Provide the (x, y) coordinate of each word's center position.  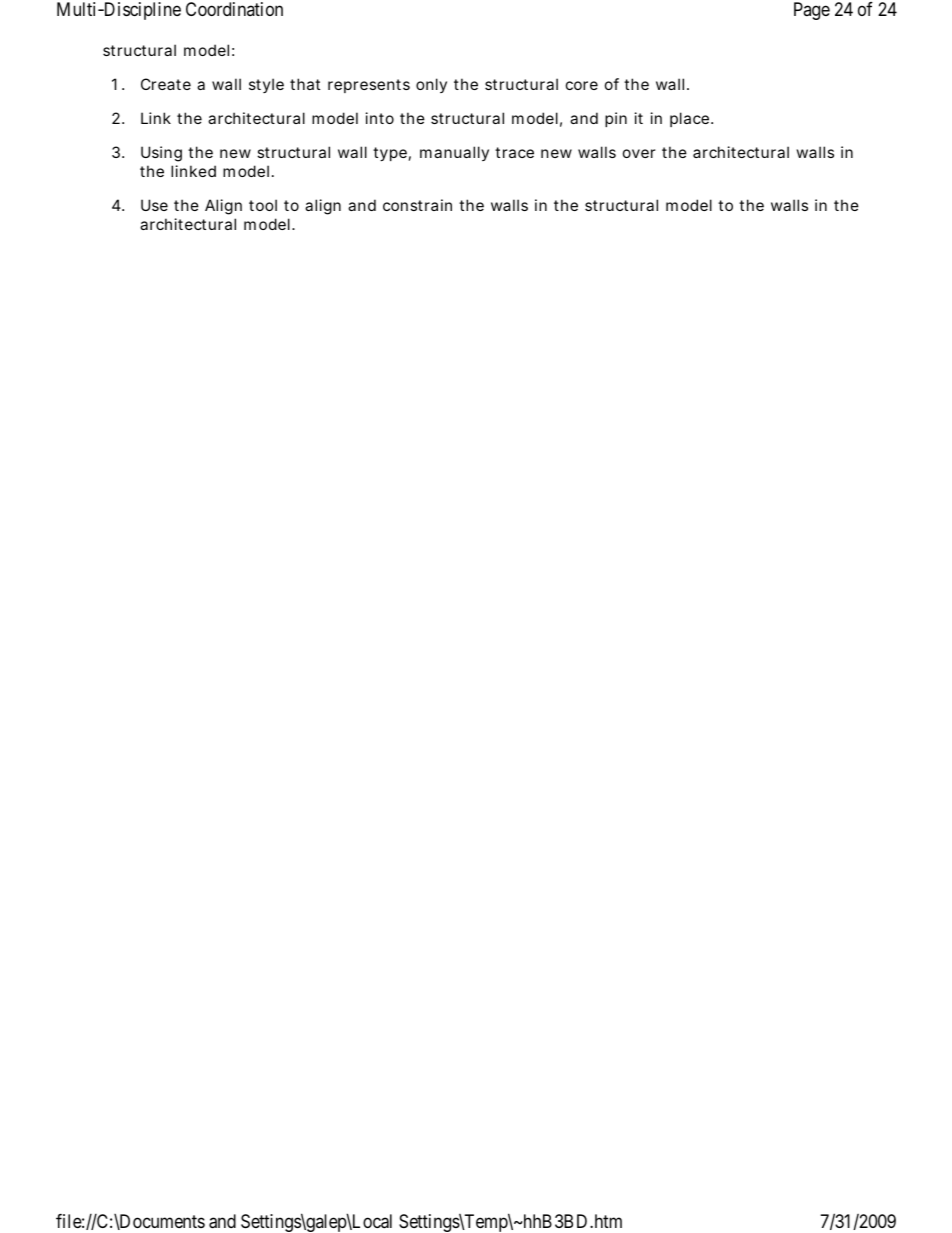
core (582, 85)
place (691, 119)
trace (514, 152)
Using (161, 154)
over (639, 153)
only (431, 85)
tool (263, 205)
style (266, 85)
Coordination (234, 9)
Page (812, 11)
